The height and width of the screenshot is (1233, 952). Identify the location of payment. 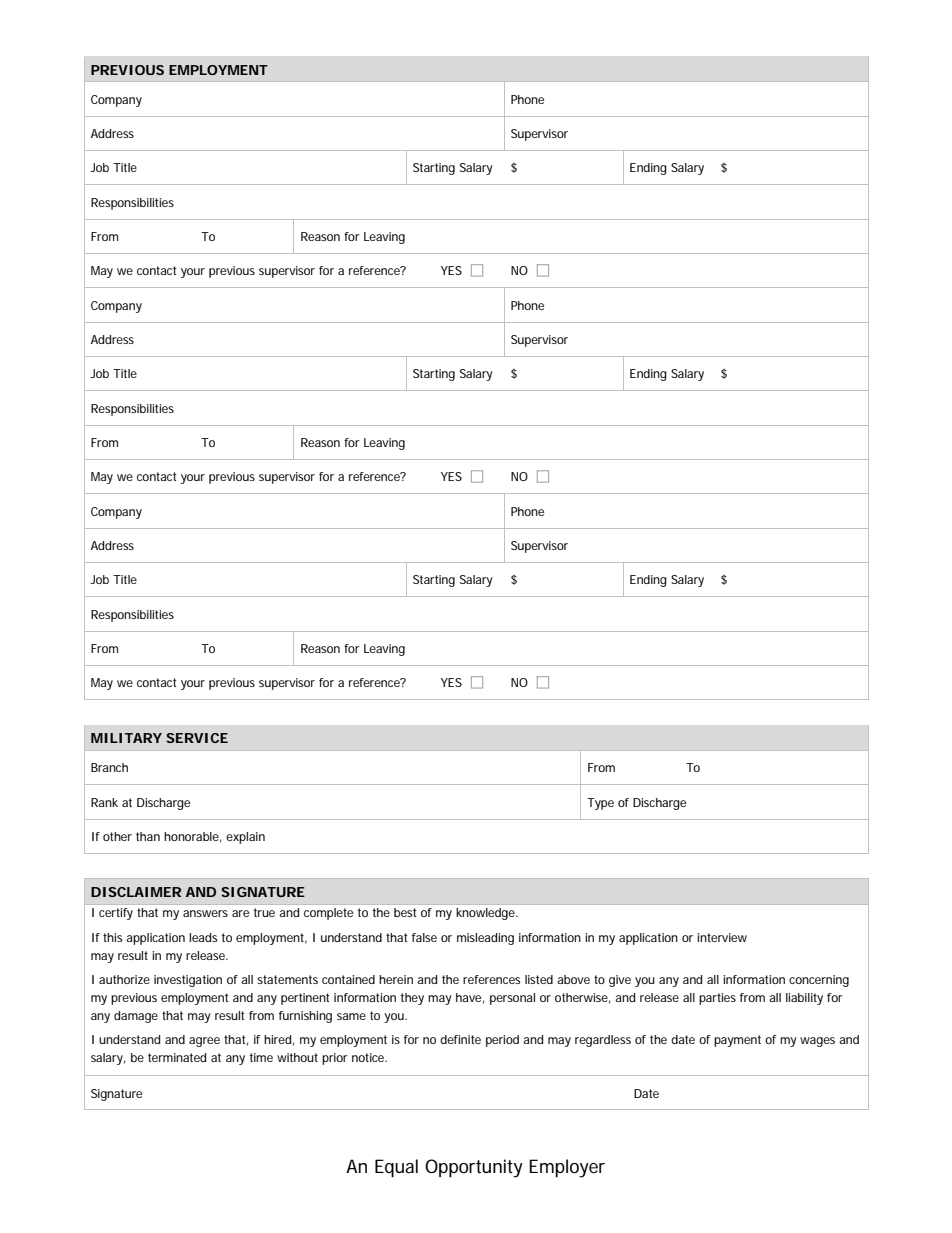
(737, 1041).
